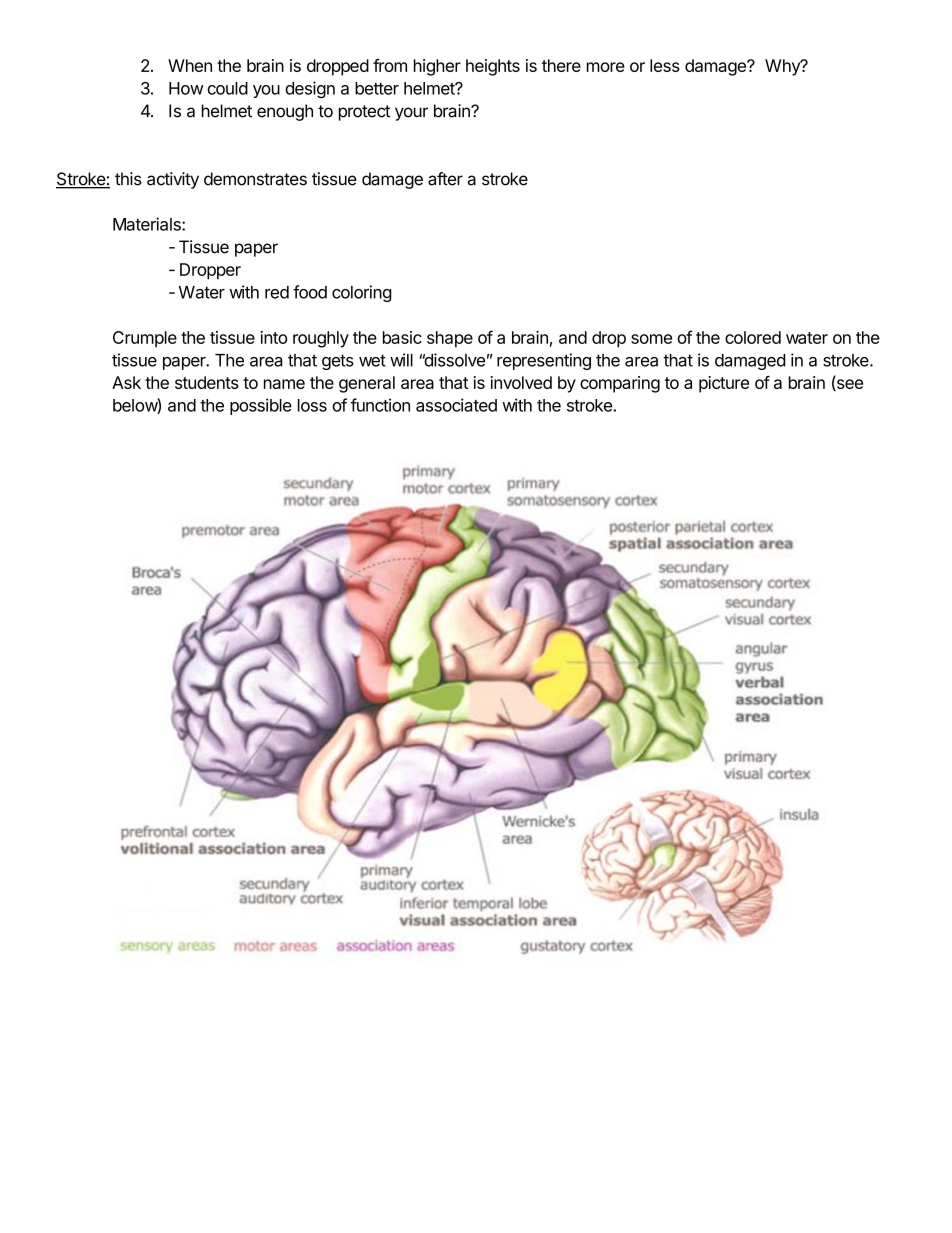 The height and width of the screenshot is (1233, 952). I want to click on Why, so click(783, 67).
